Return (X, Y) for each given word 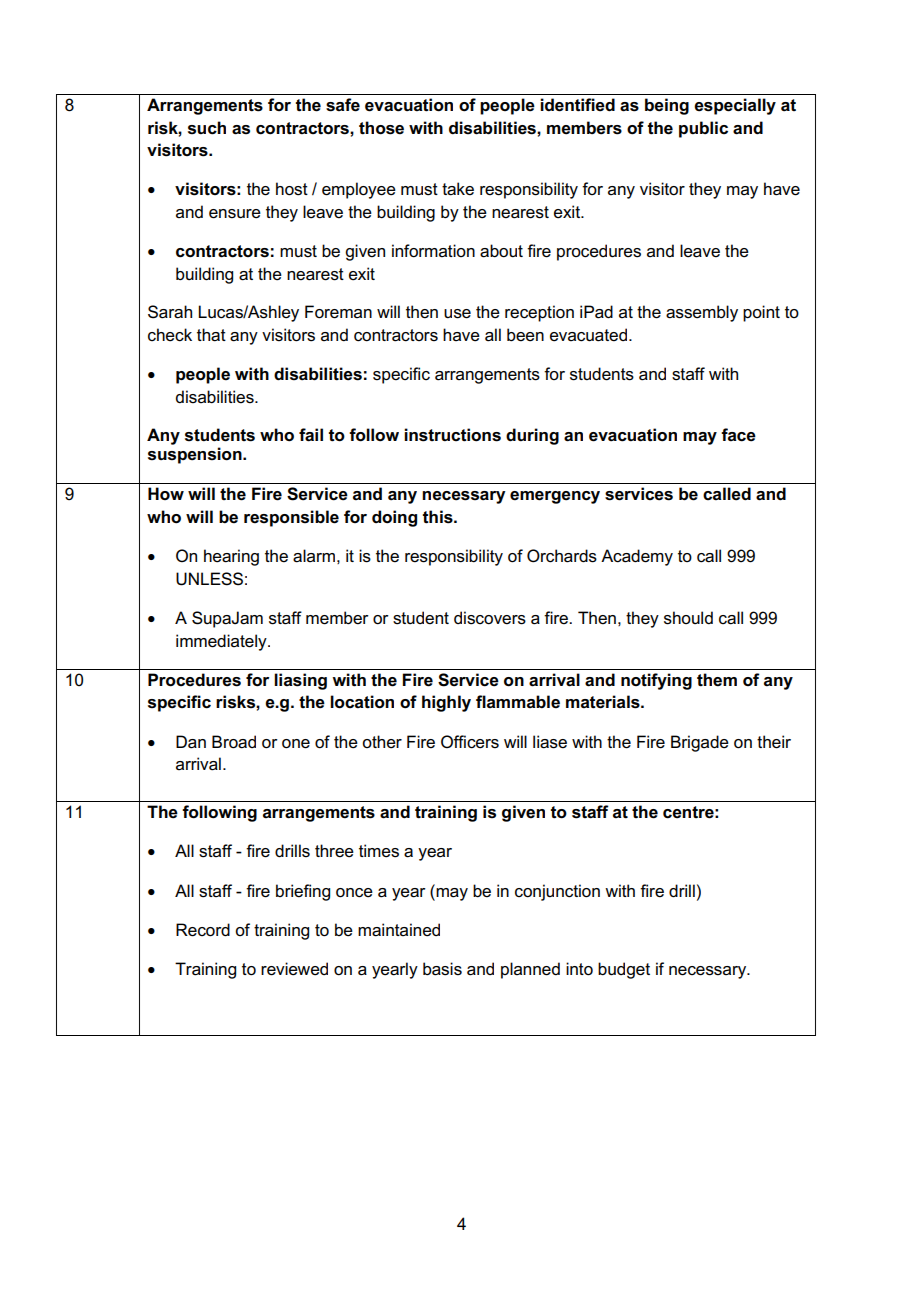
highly (446, 703)
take (458, 189)
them (717, 680)
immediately (222, 642)
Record (203, 930)
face (738, 435)
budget (624, 970)
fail (311, 435)
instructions (452, 435)
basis (442, 969)
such (207, 128)
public (703, 129)
